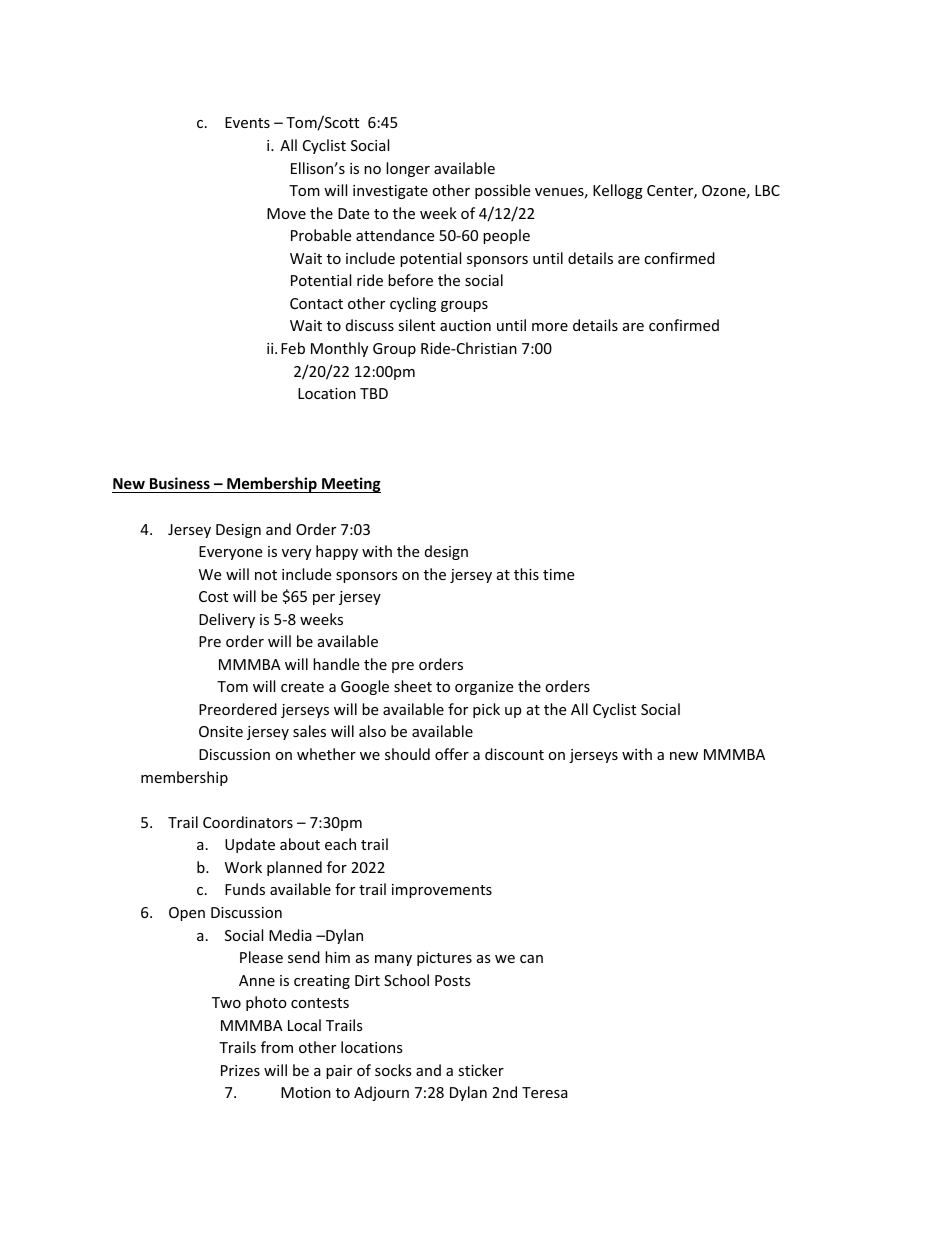 This screenshot has height=1233, width=952. What do you see at coordinates (514, 754) in the screenshot?
I see `discount` at bounding box center [514, 754].
